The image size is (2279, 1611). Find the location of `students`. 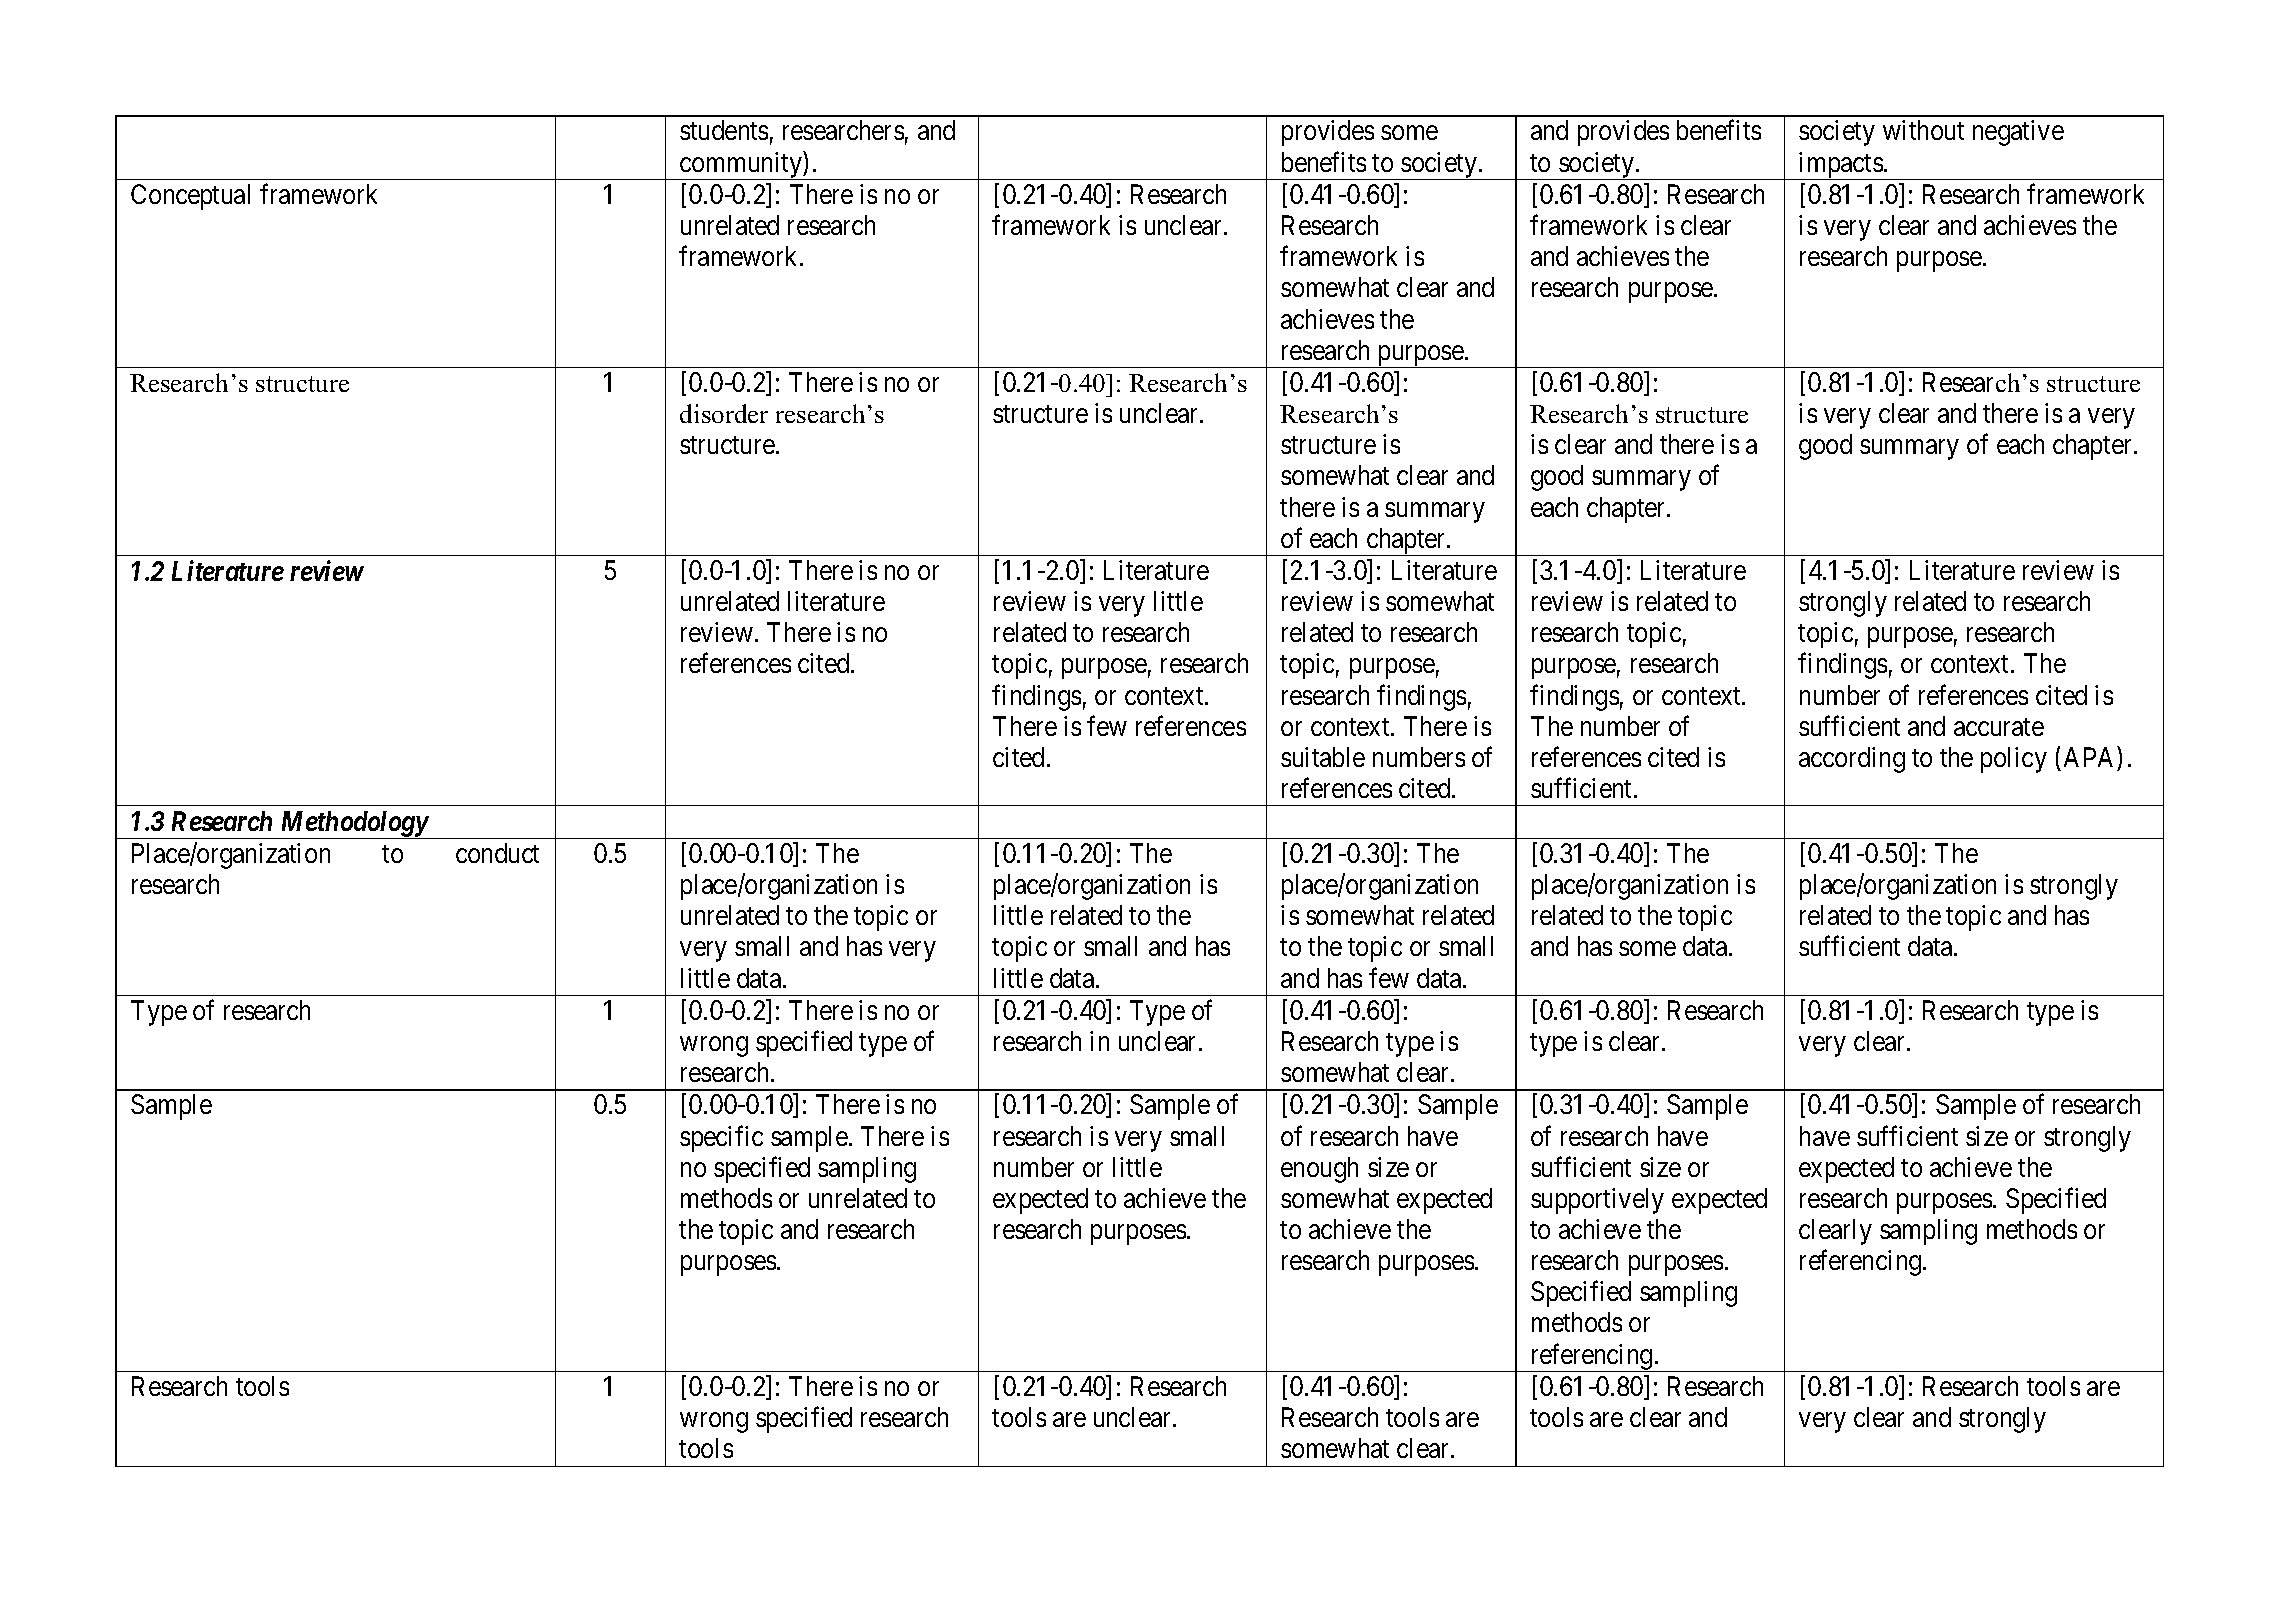

students is located at coordinates (724, 130).
